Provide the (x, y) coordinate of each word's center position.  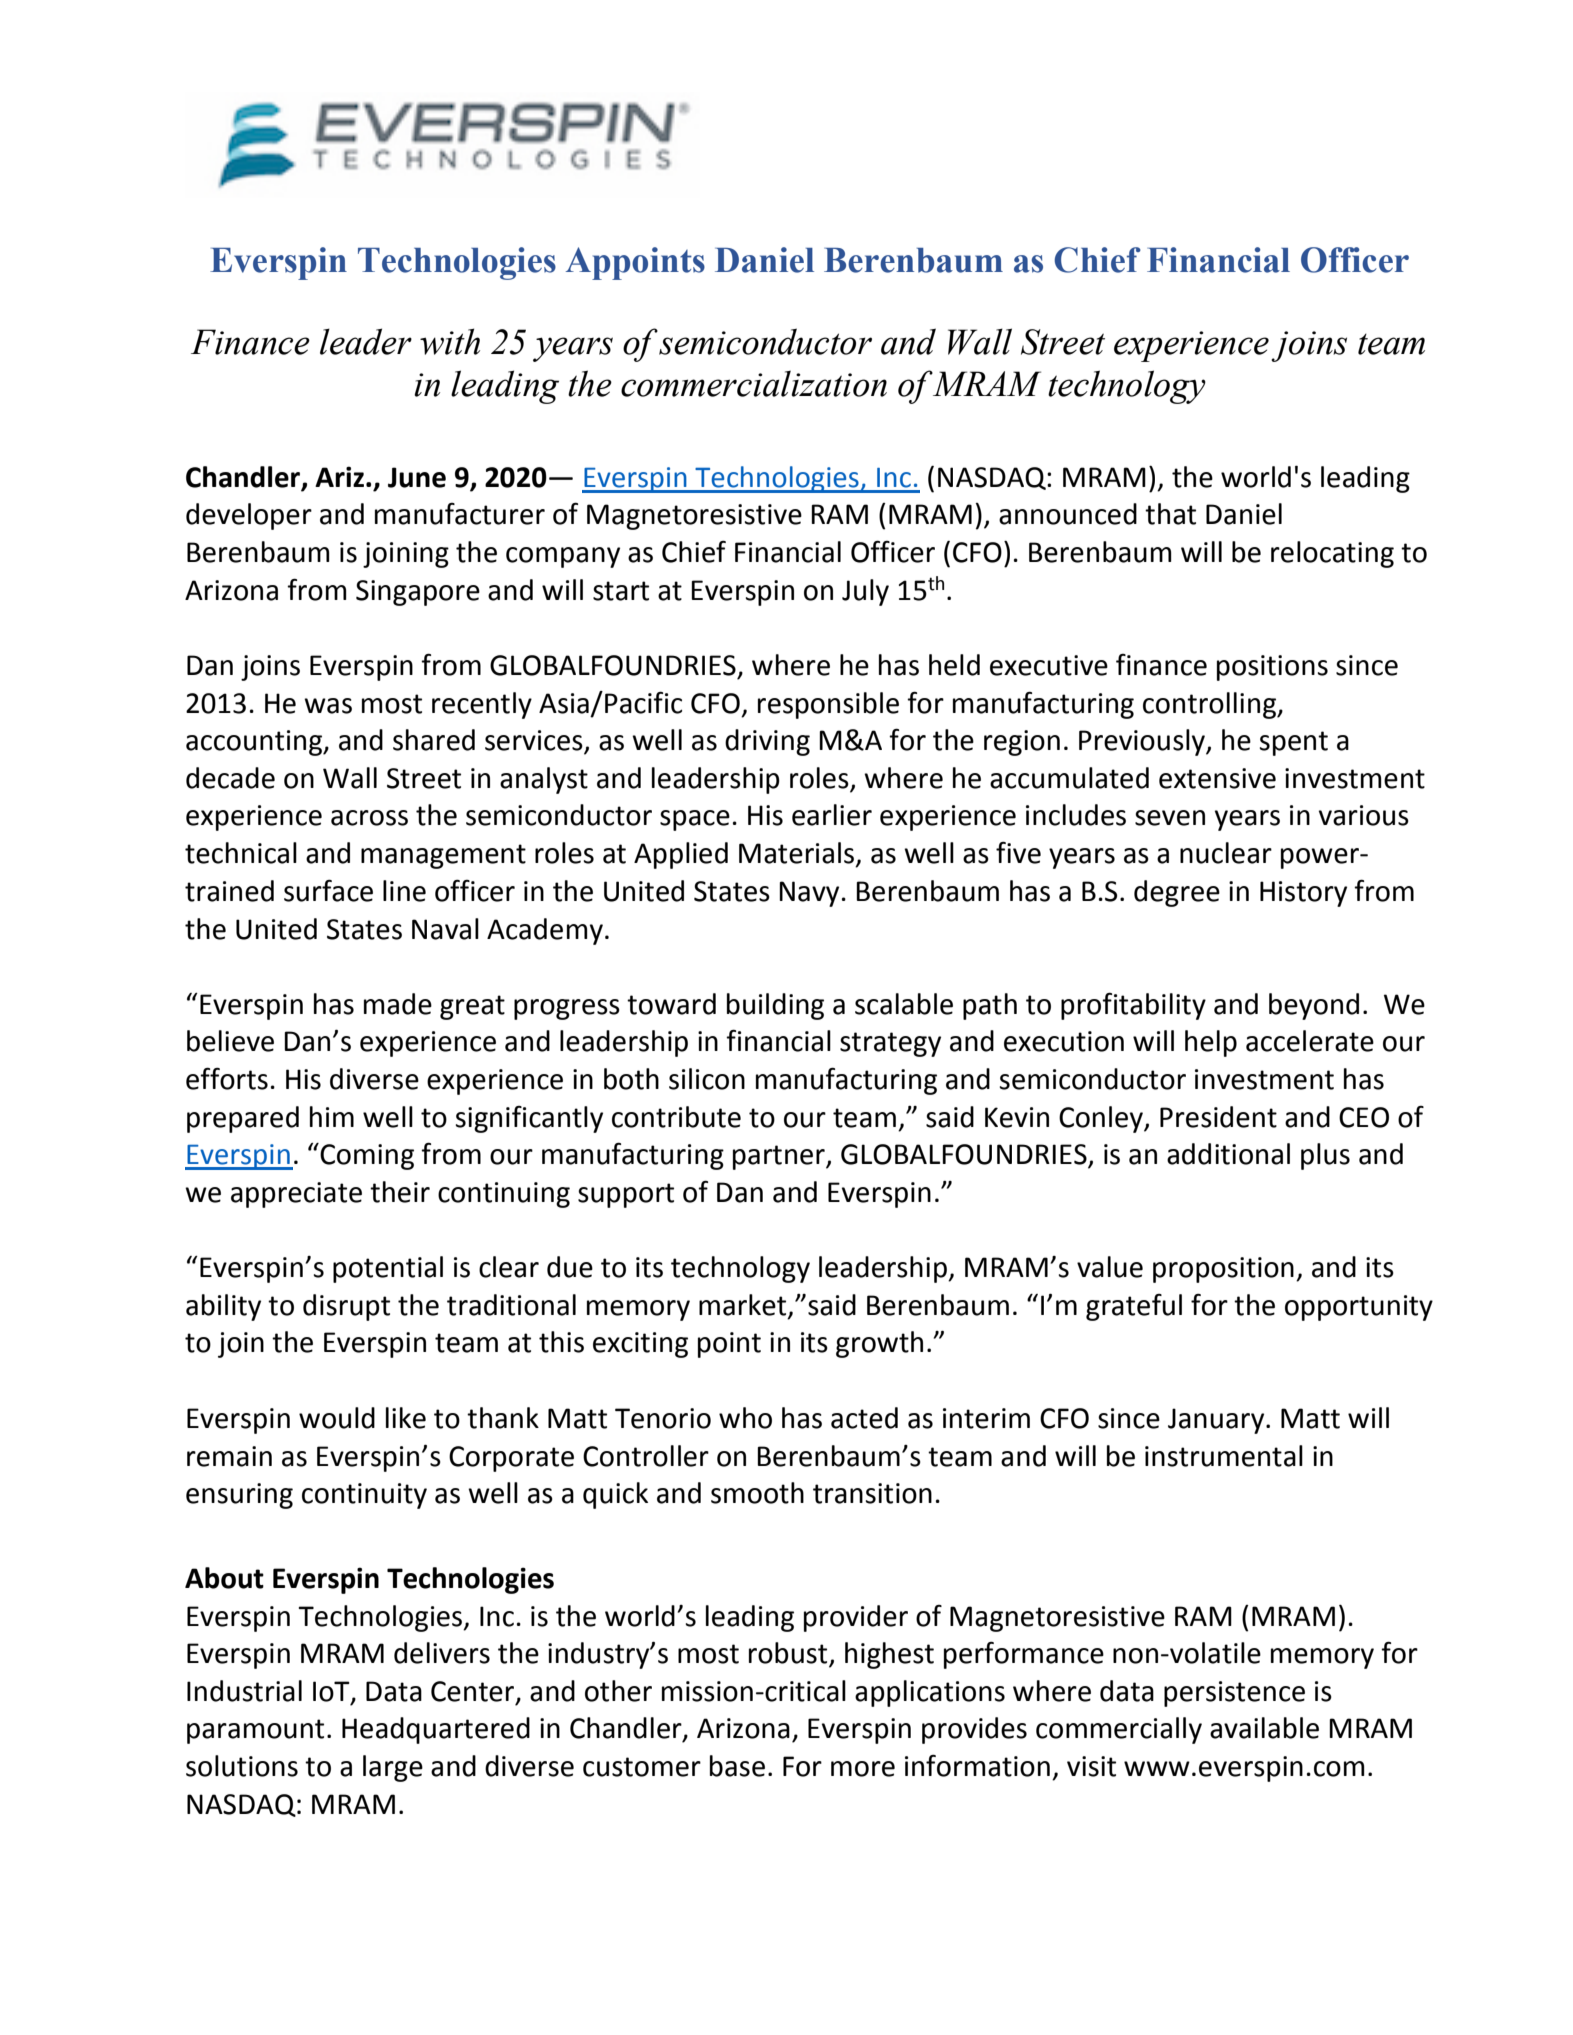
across (369, 818)
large (393, 1768)
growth (879, 1344)
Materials (798, 854)
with (450, 341)
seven (1170, 818)
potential (388, 1269)
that (1170, 514)
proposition (1223, 1270)
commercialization (754, 383)
